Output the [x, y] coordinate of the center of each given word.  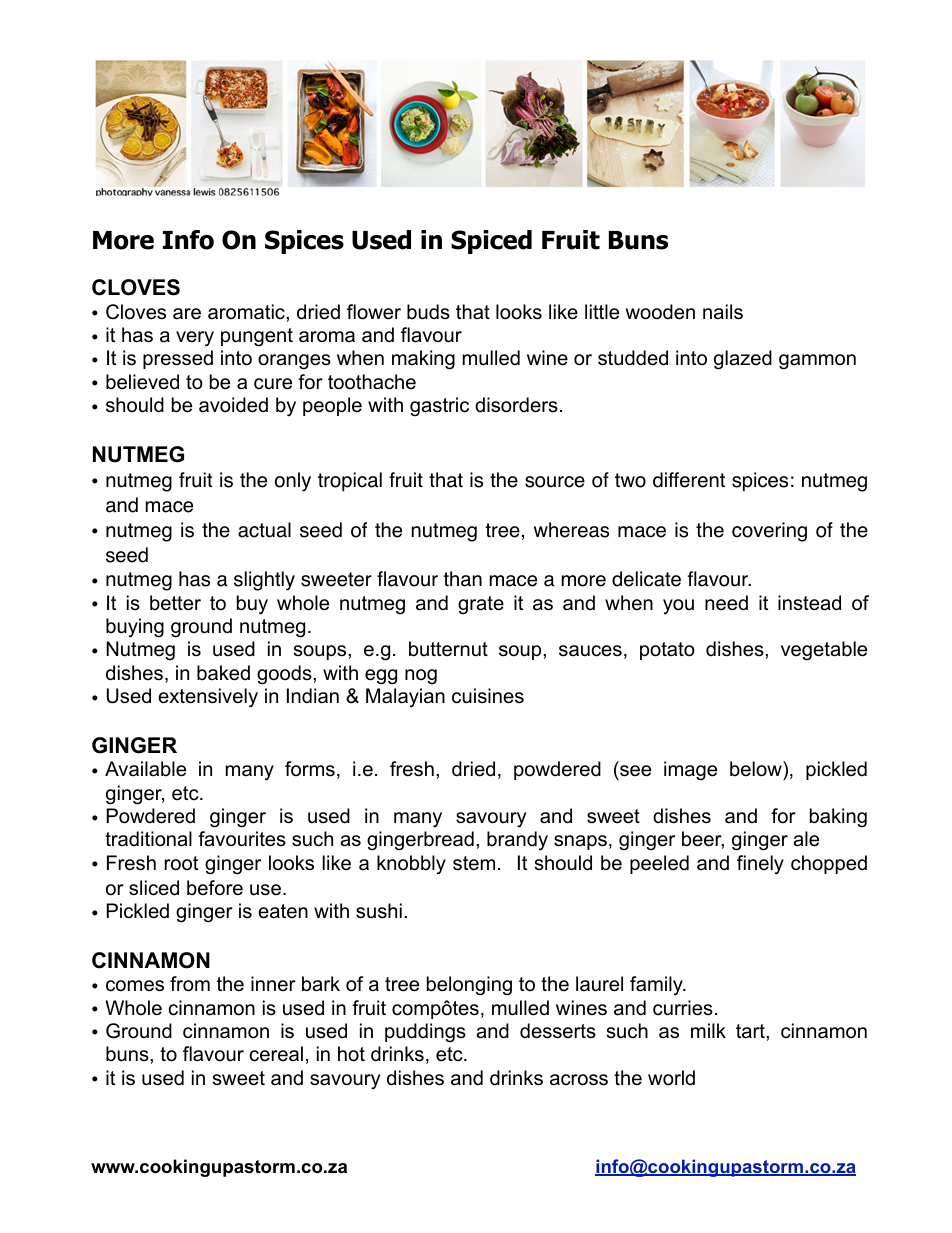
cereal [276, 1054]
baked [223, 673]
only [293, 482]
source [555, 482]
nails [723, 312]
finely [760, 865]
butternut [448, 649]
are [187, 314]
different [689, 480]
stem [474, 863]
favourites [242, 839]
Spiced [491, 242]
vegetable [824, 651]
